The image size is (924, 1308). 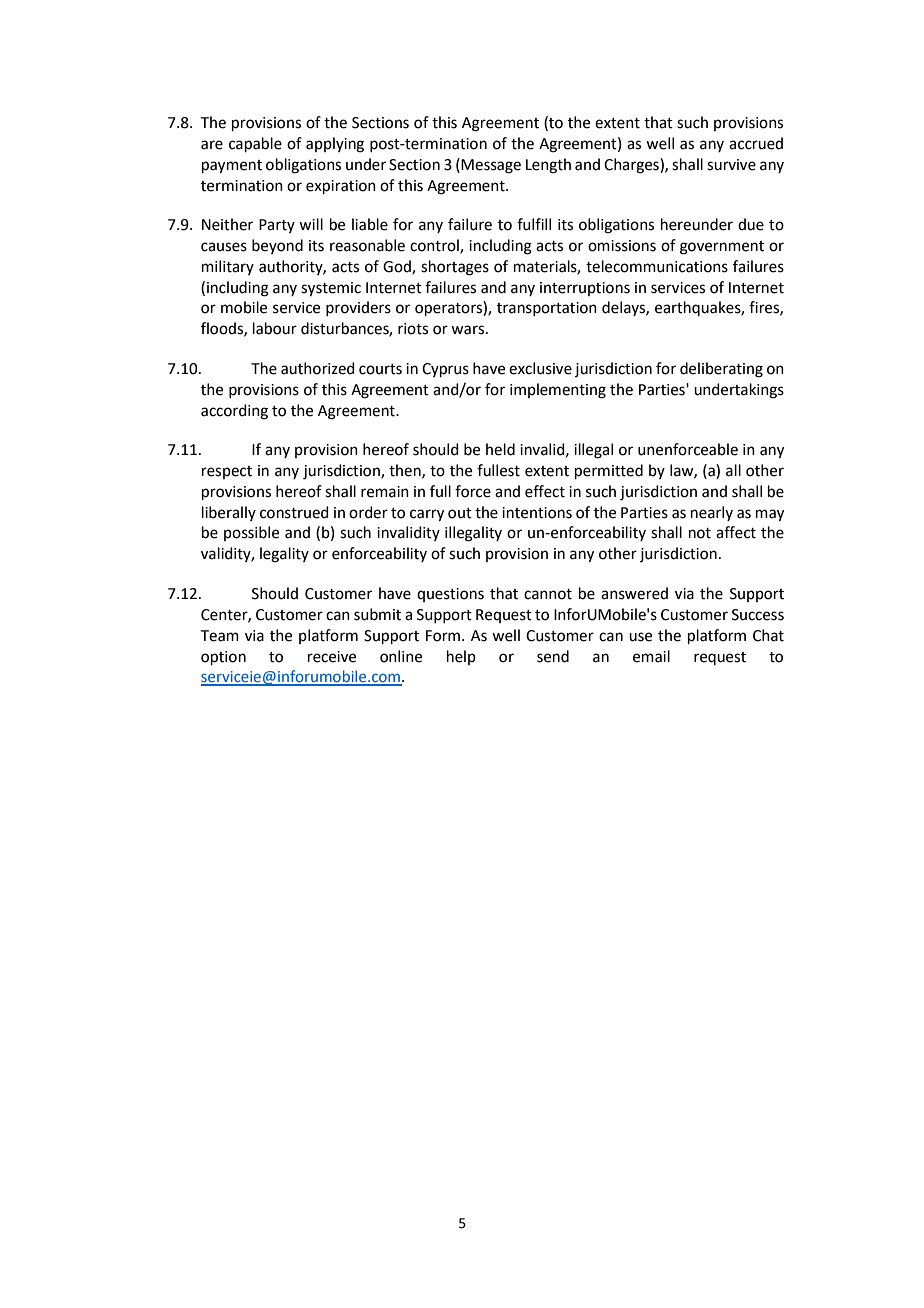 What do you see at coordinates (220, 636) in the screenshot?
I see `Team` at bounding box center [220, 636].
